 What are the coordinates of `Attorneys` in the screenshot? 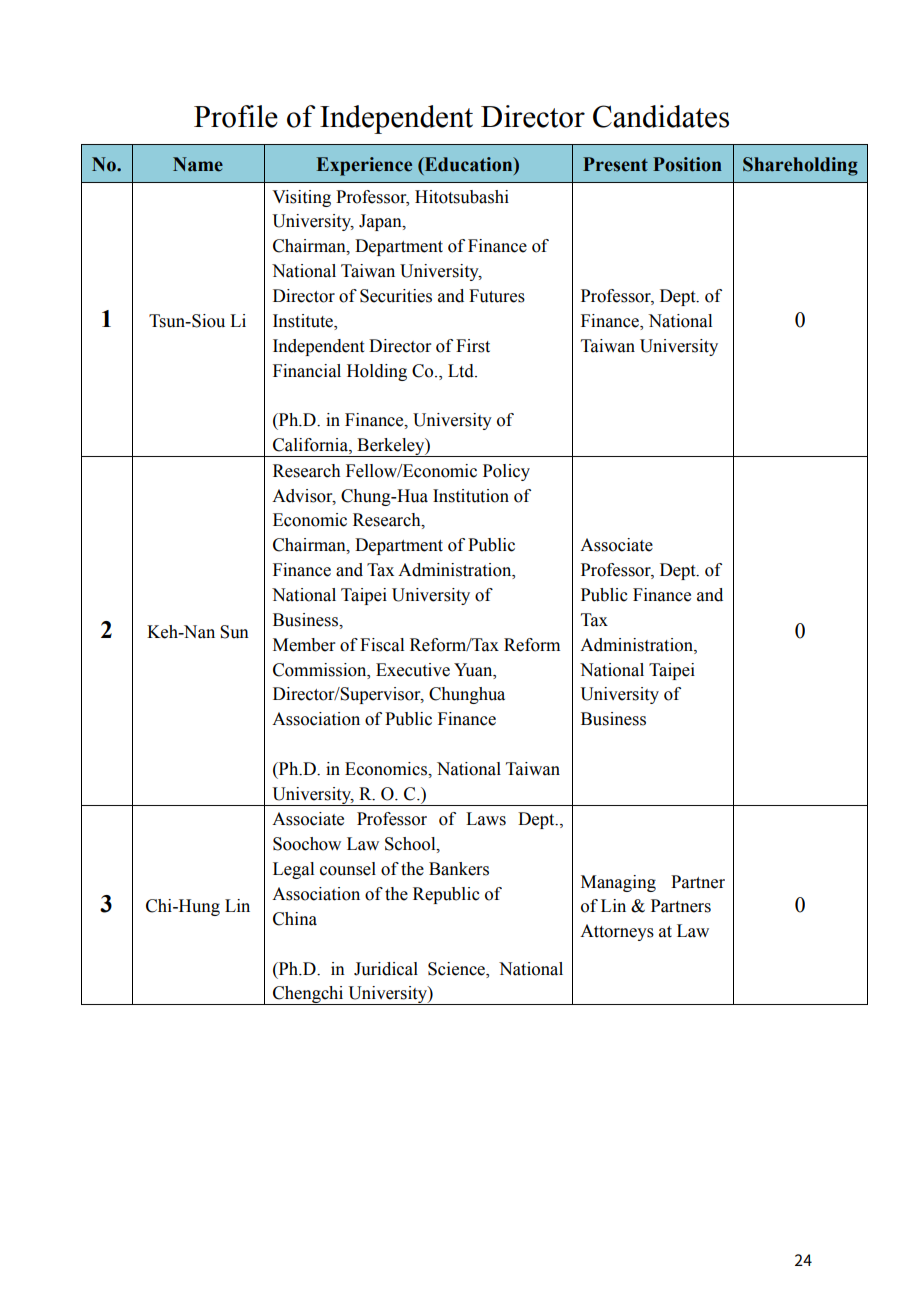 It's located at (617, 932).
